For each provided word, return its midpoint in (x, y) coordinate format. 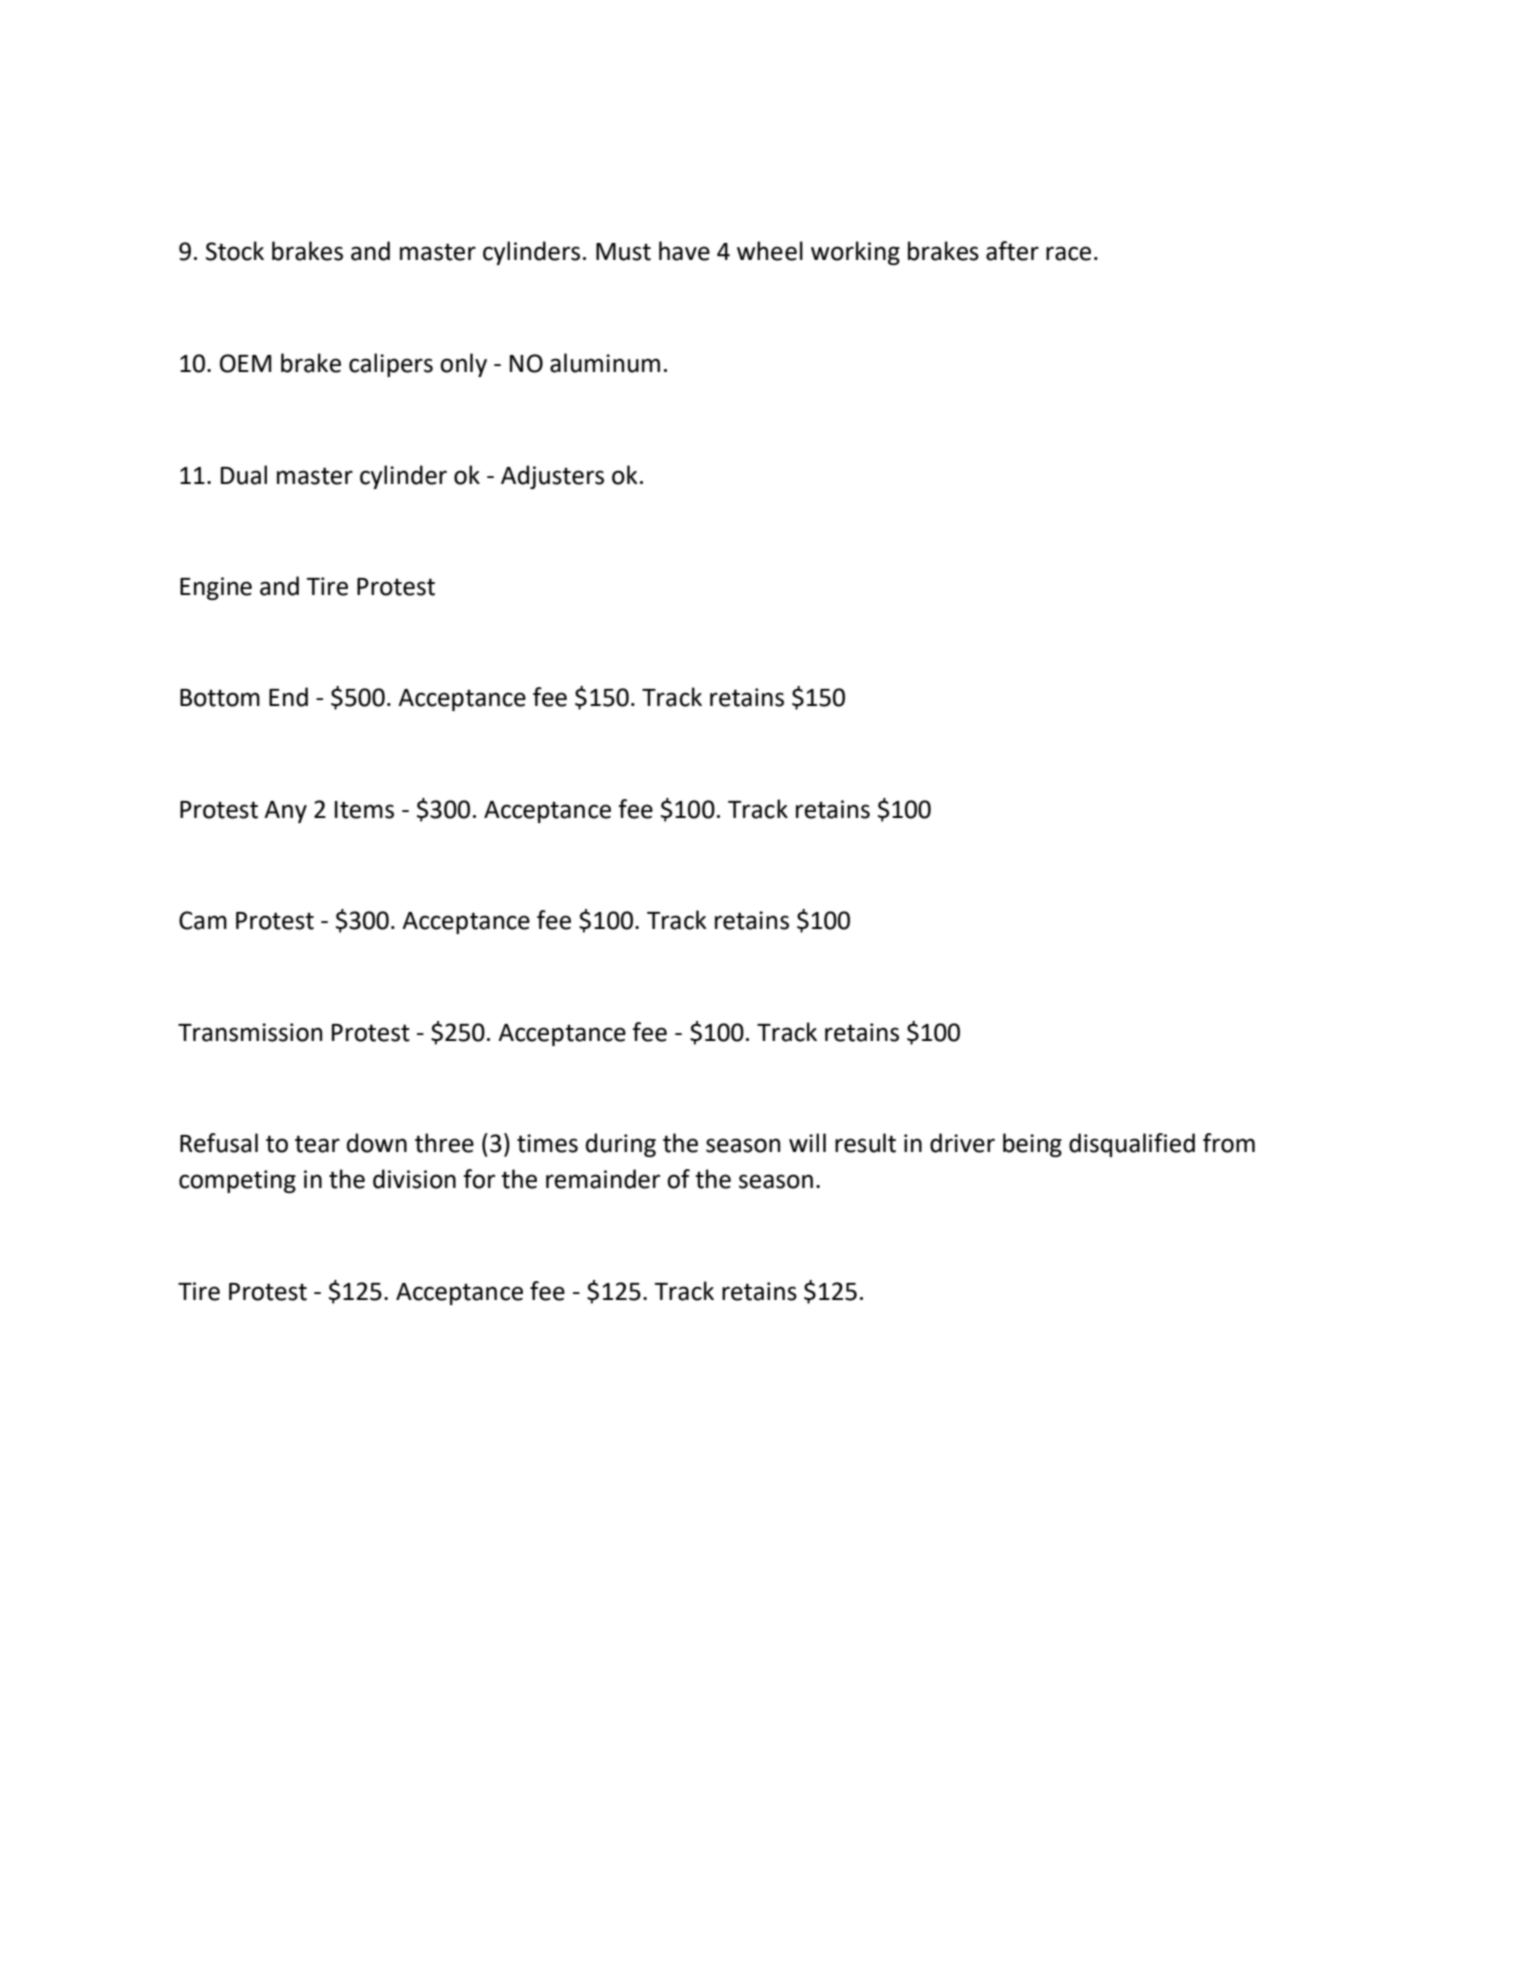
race (1068, 253)
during (621, 1145)
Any (285, 812)
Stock (235, 251)
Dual (244, 475)
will (807, 1142)
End (288, 697)
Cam (203, 920)
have (684, 251)
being (1032, 1145)
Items (364, 810)
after (1012, 251)
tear (317, 1144)
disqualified (1132, 1145)
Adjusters (552, 477)
